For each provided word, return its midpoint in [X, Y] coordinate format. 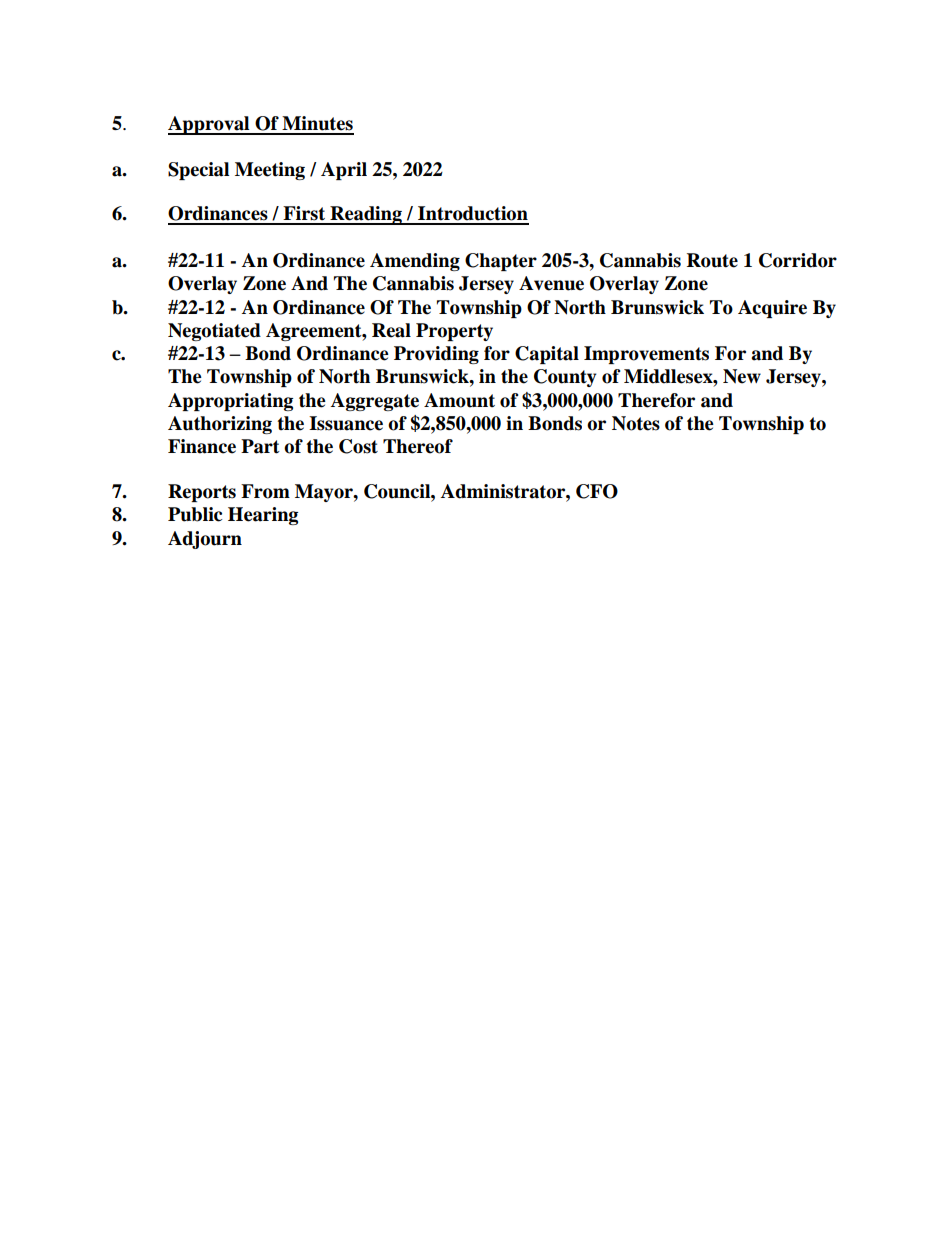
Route [712, 260]
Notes [636, 423]
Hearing [263, 516]
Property [454, 332]
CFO [597, 491]
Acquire [772, 309]
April [344, 171]
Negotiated [214, 332]
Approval [210, 125]
